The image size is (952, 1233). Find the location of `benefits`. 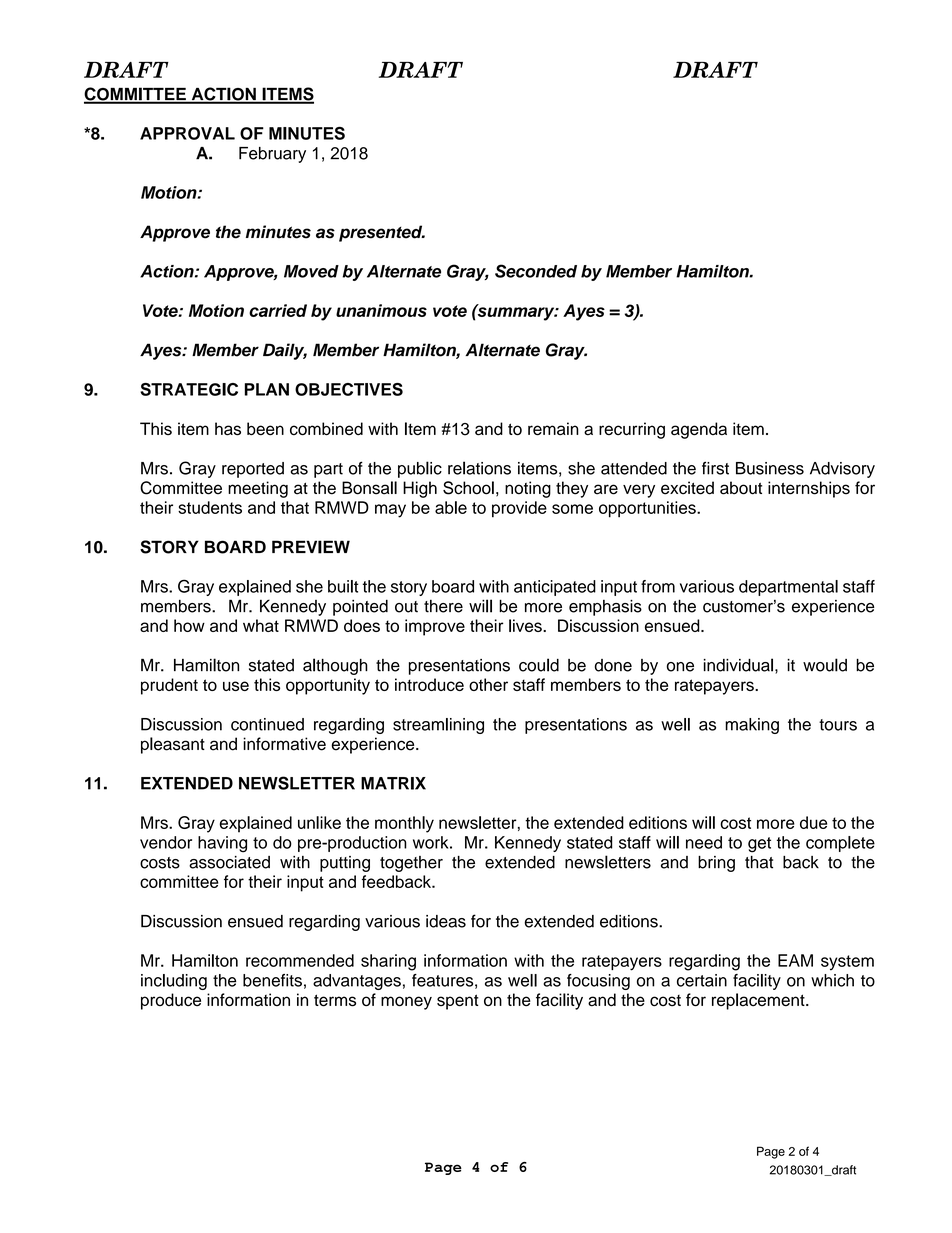

benefits is located at coordinates (272, 980).
